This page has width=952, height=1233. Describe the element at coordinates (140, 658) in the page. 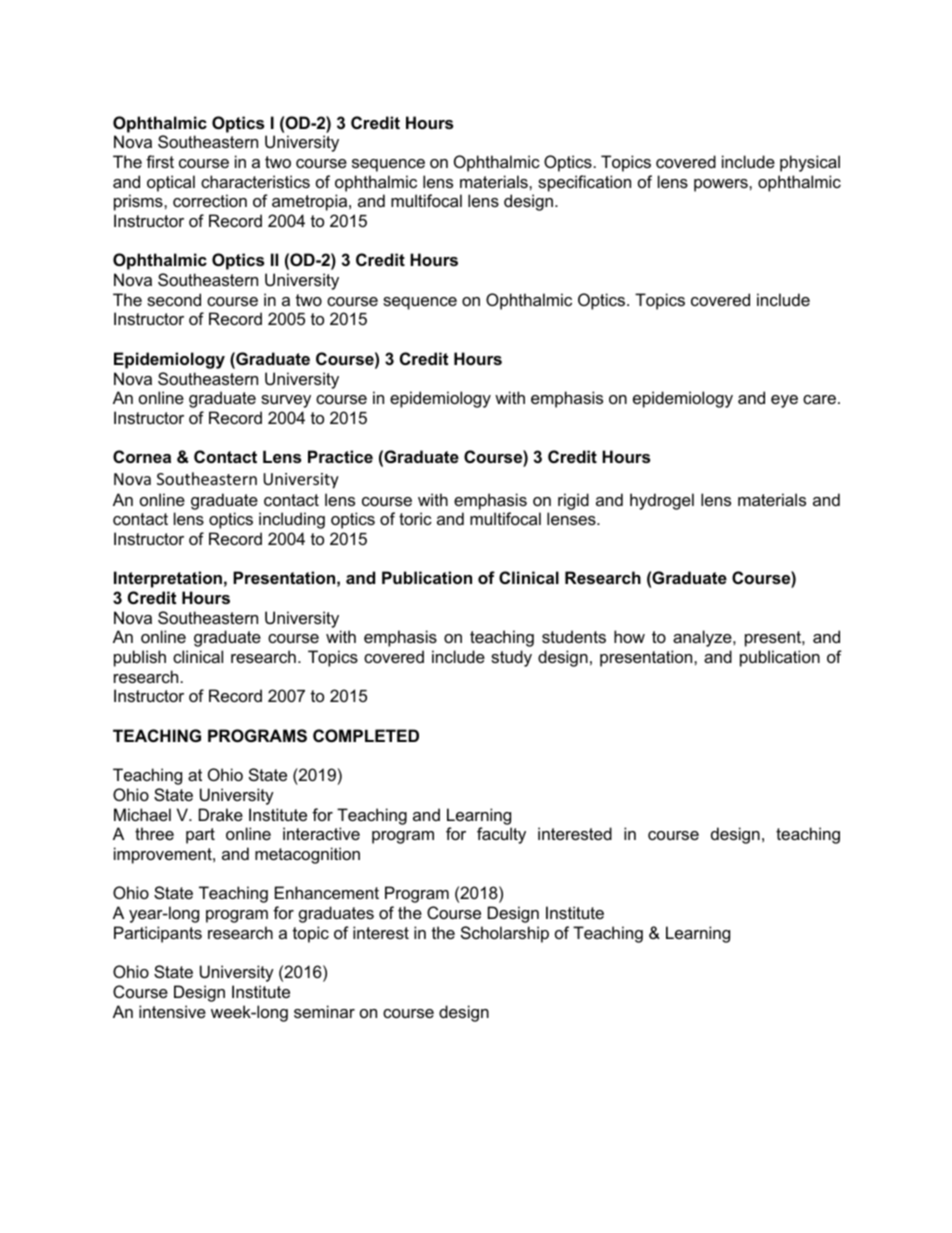

I see `publish` at that location.
